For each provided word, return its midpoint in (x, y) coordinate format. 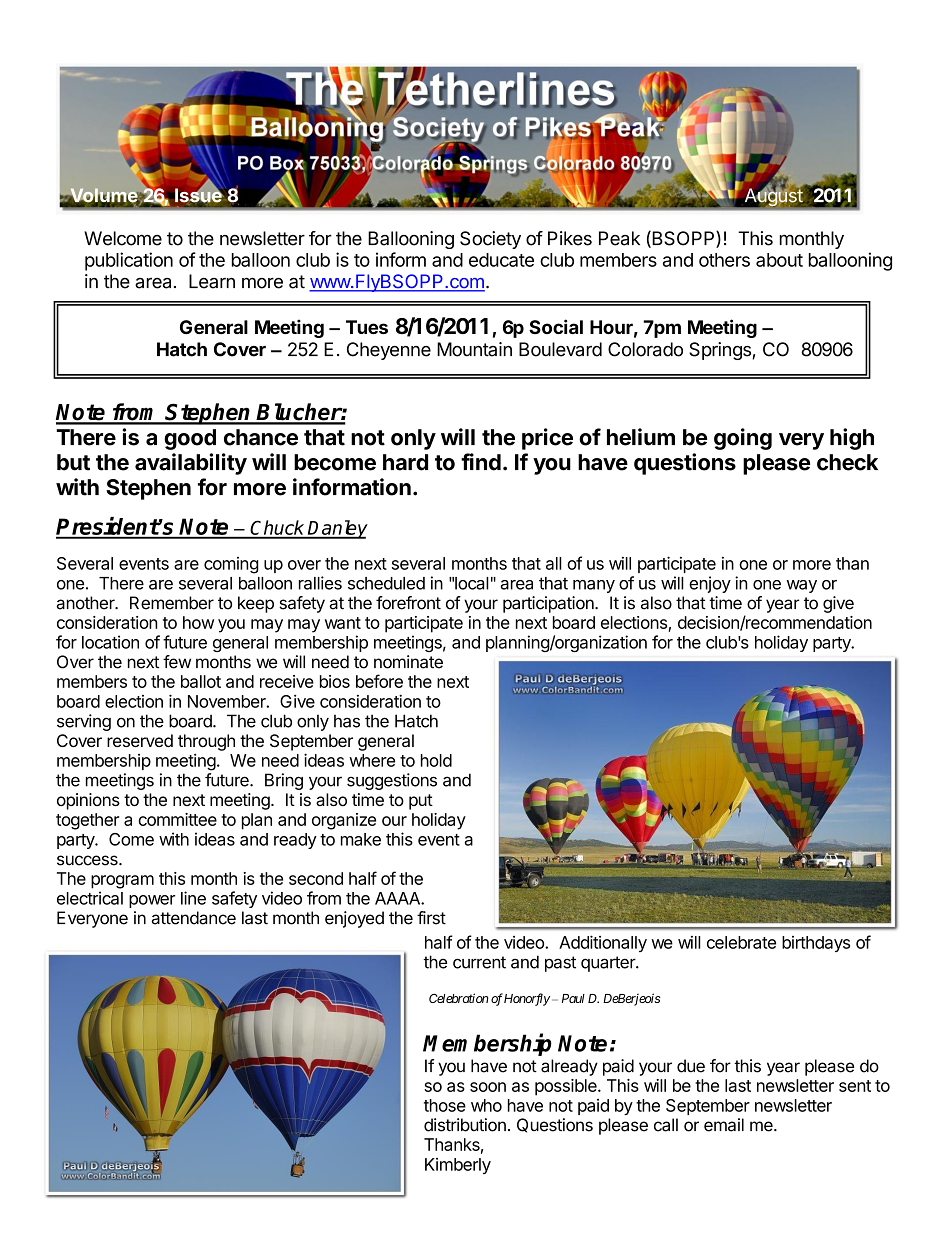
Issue (198, 194)
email (724, 1125)
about (779, 260)
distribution (465, 1125)
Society (490, 240)
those (445, 1105)
